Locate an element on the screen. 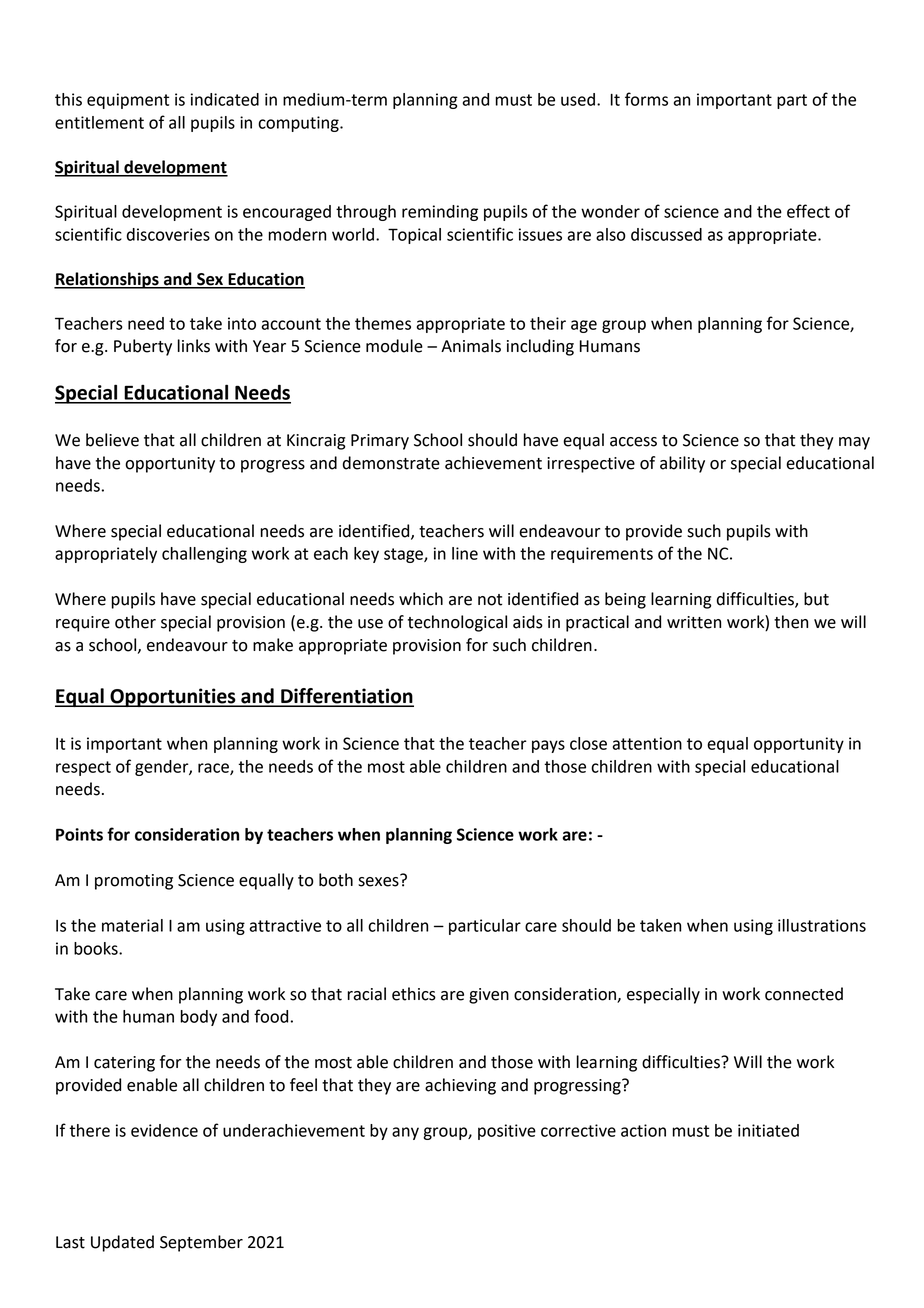 This screenshot has width=924, height=1308. effect is located at coordinates (808, 211).
